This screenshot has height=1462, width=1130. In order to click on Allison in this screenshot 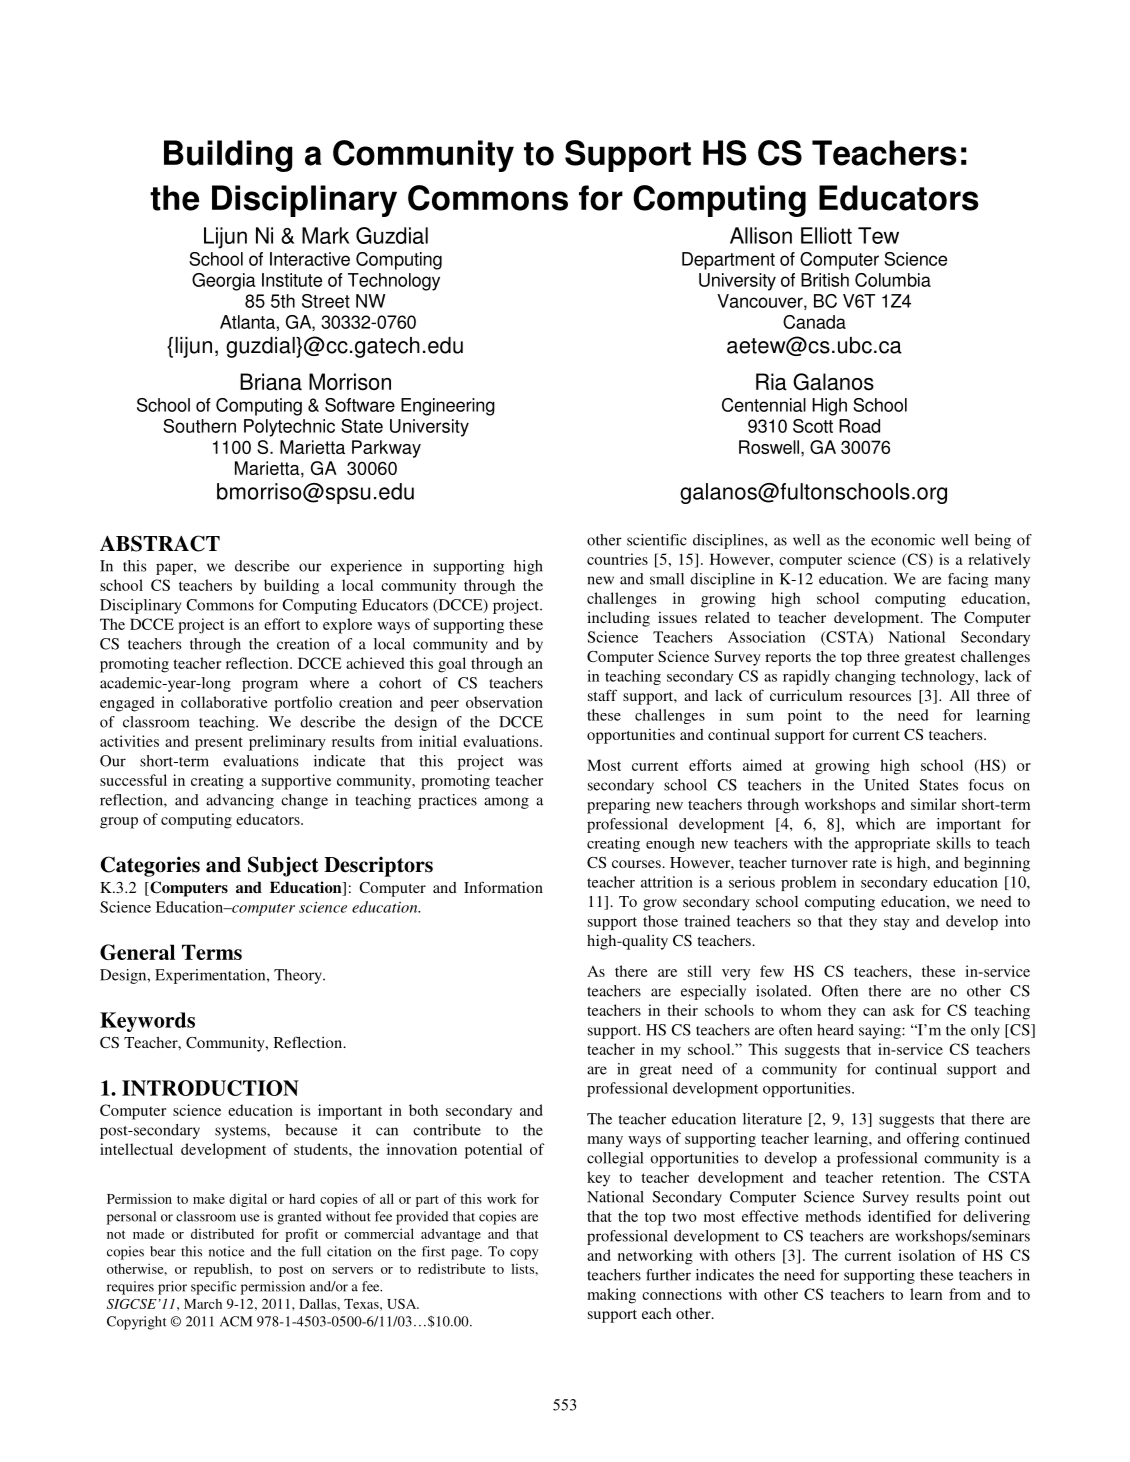, I will do `click(761, 235)`.
